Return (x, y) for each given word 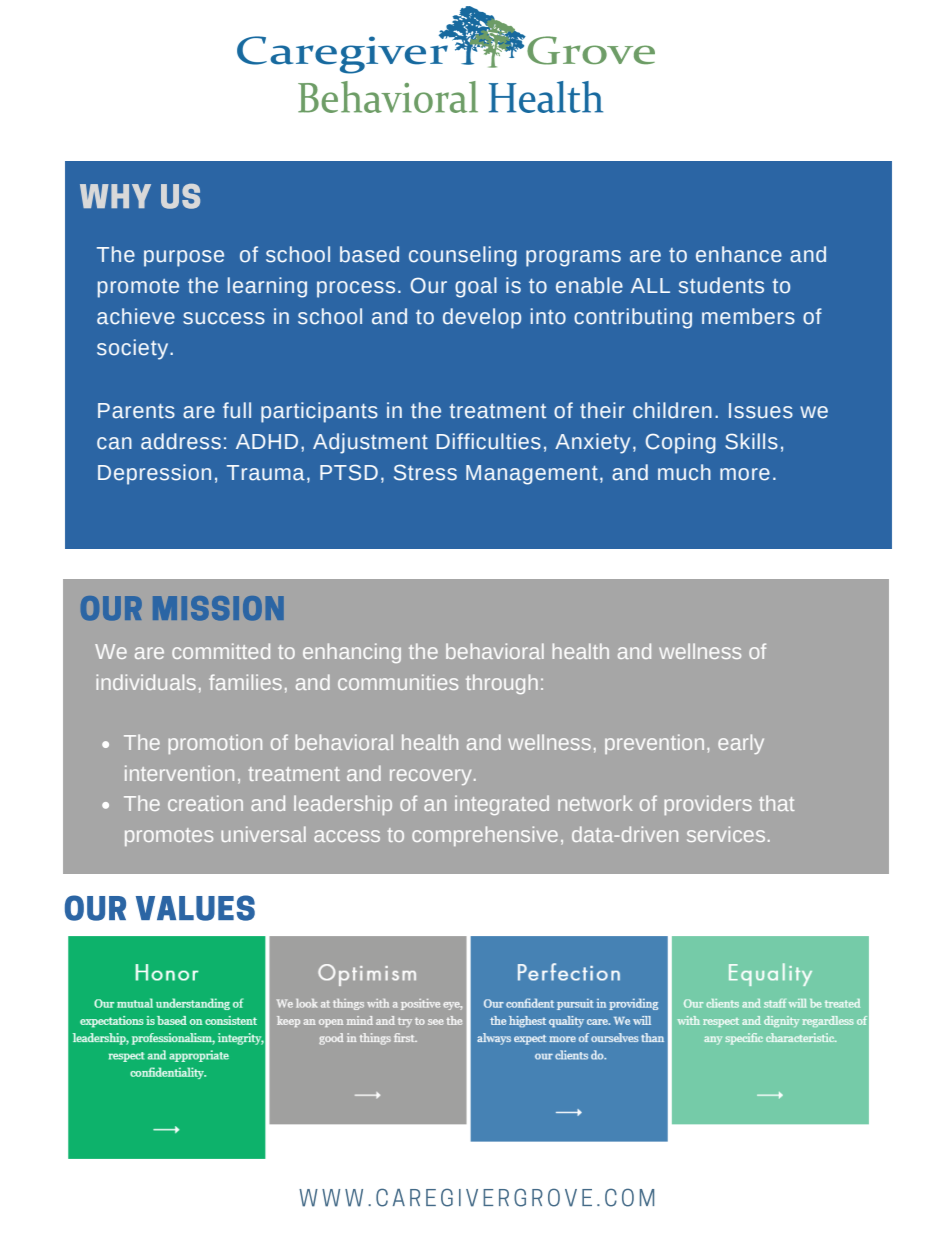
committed (221, 651)
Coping (681, 443)
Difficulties (489, 441)
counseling (463, 256)
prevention (654, 744)
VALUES (195, 908)
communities (398, 682)
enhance (739, 254)
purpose (184, 258)
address (181, 441)
